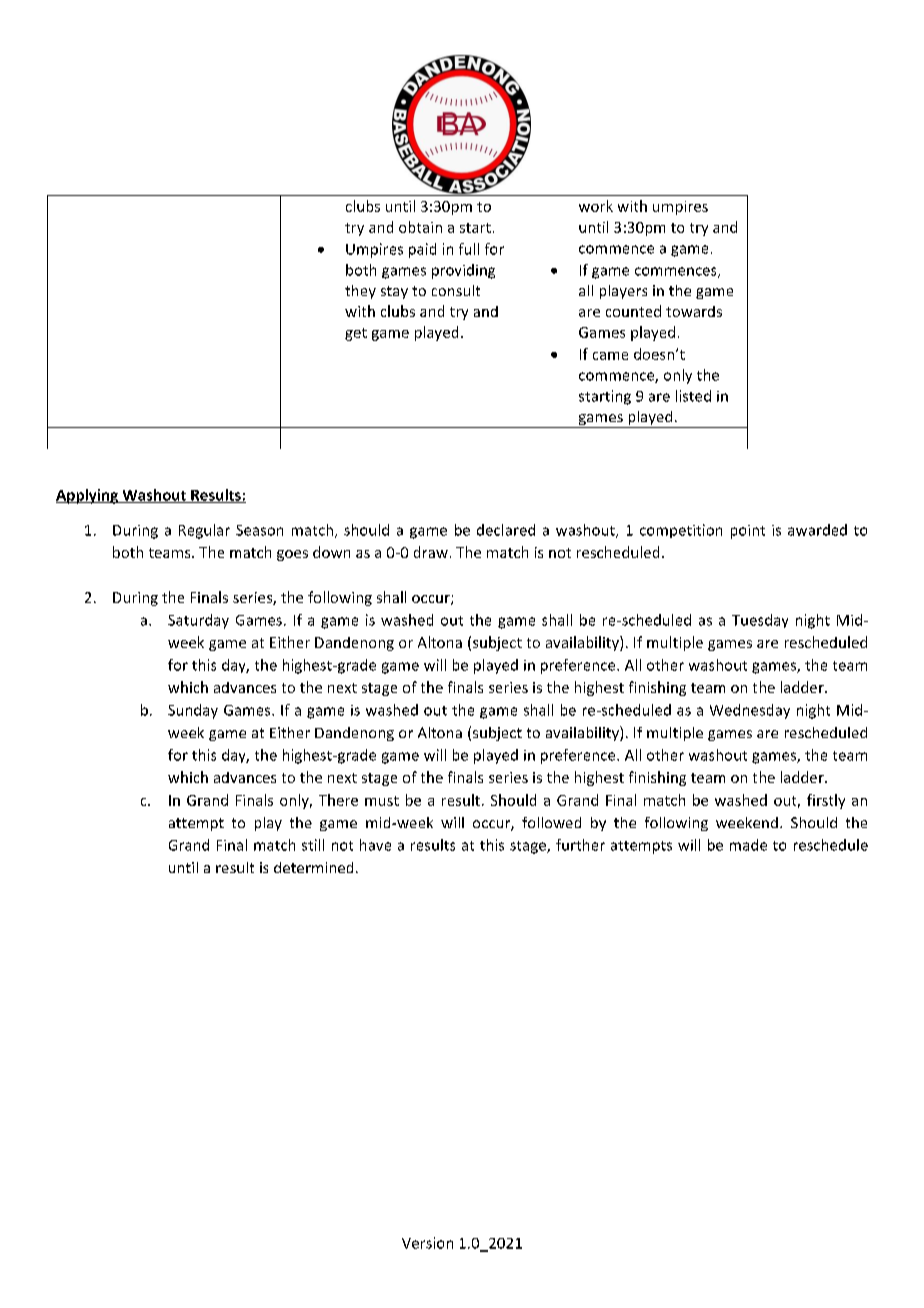  Describe the element at coordinates (431, 552) in the screenshot. I see `draw` at that location.
